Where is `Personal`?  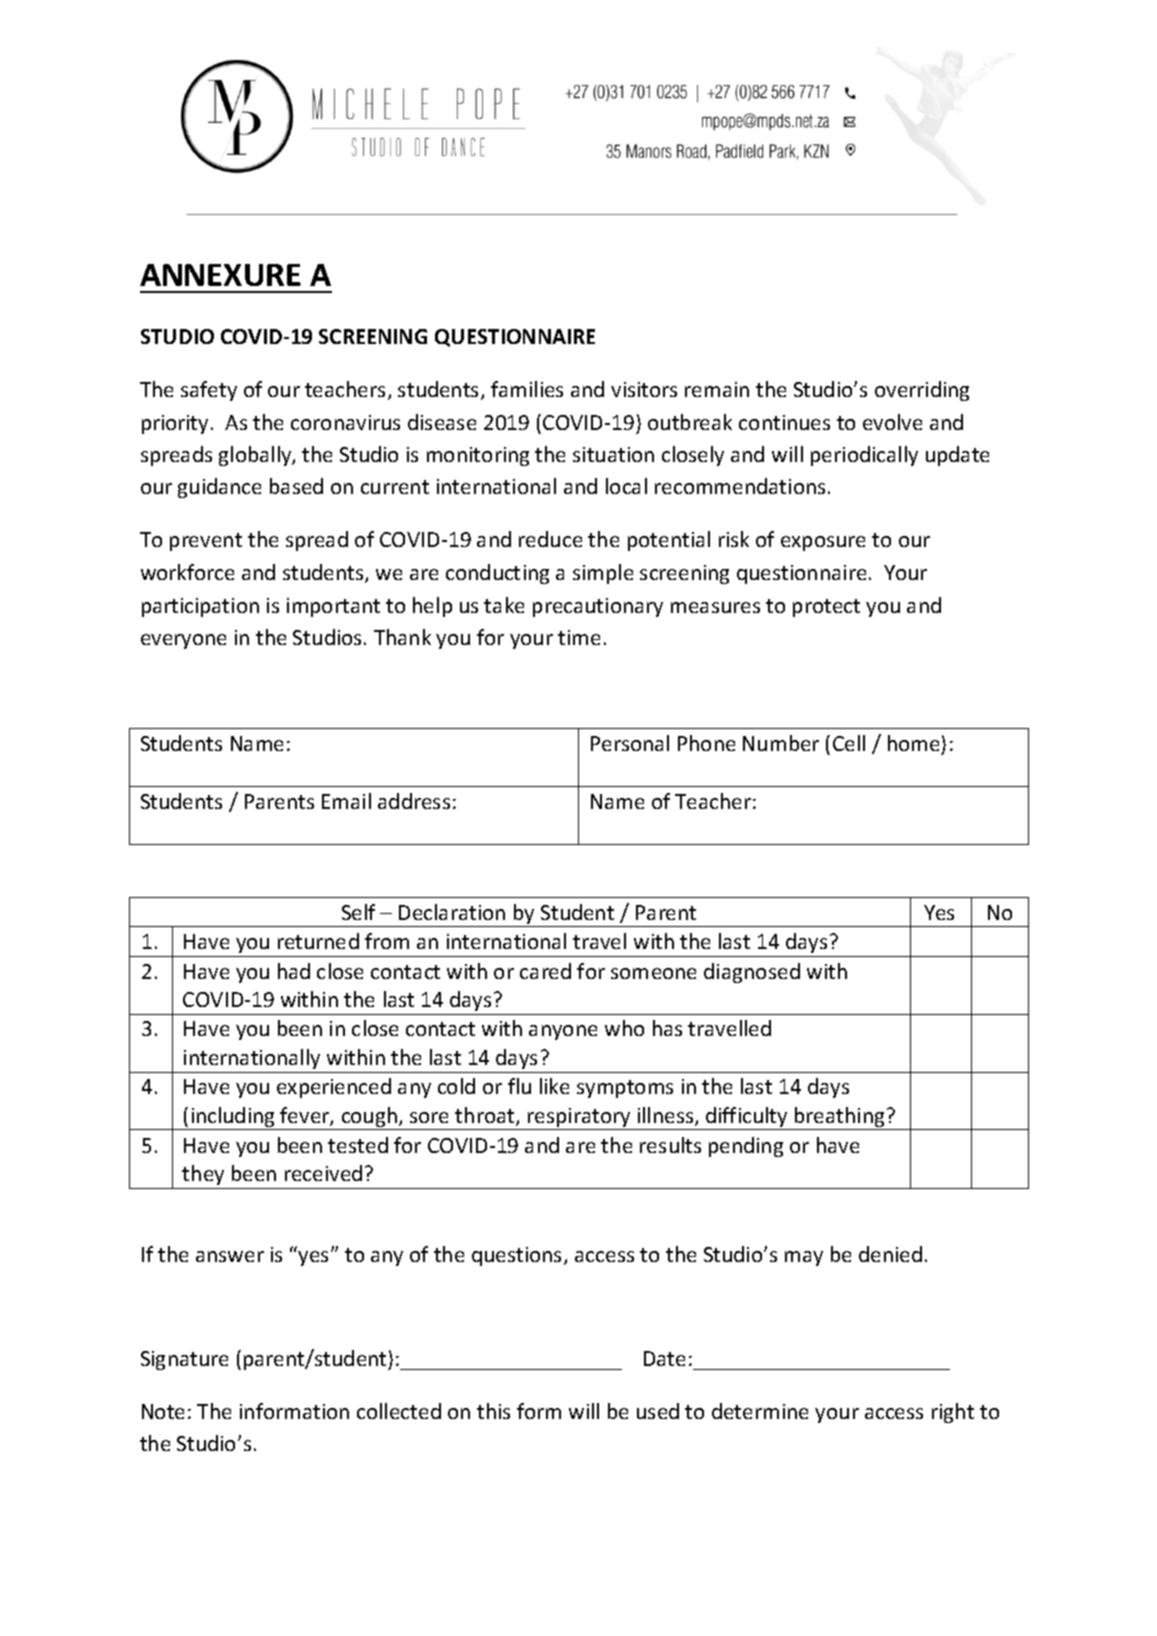 Personal is located at coordinates (630, 743).
